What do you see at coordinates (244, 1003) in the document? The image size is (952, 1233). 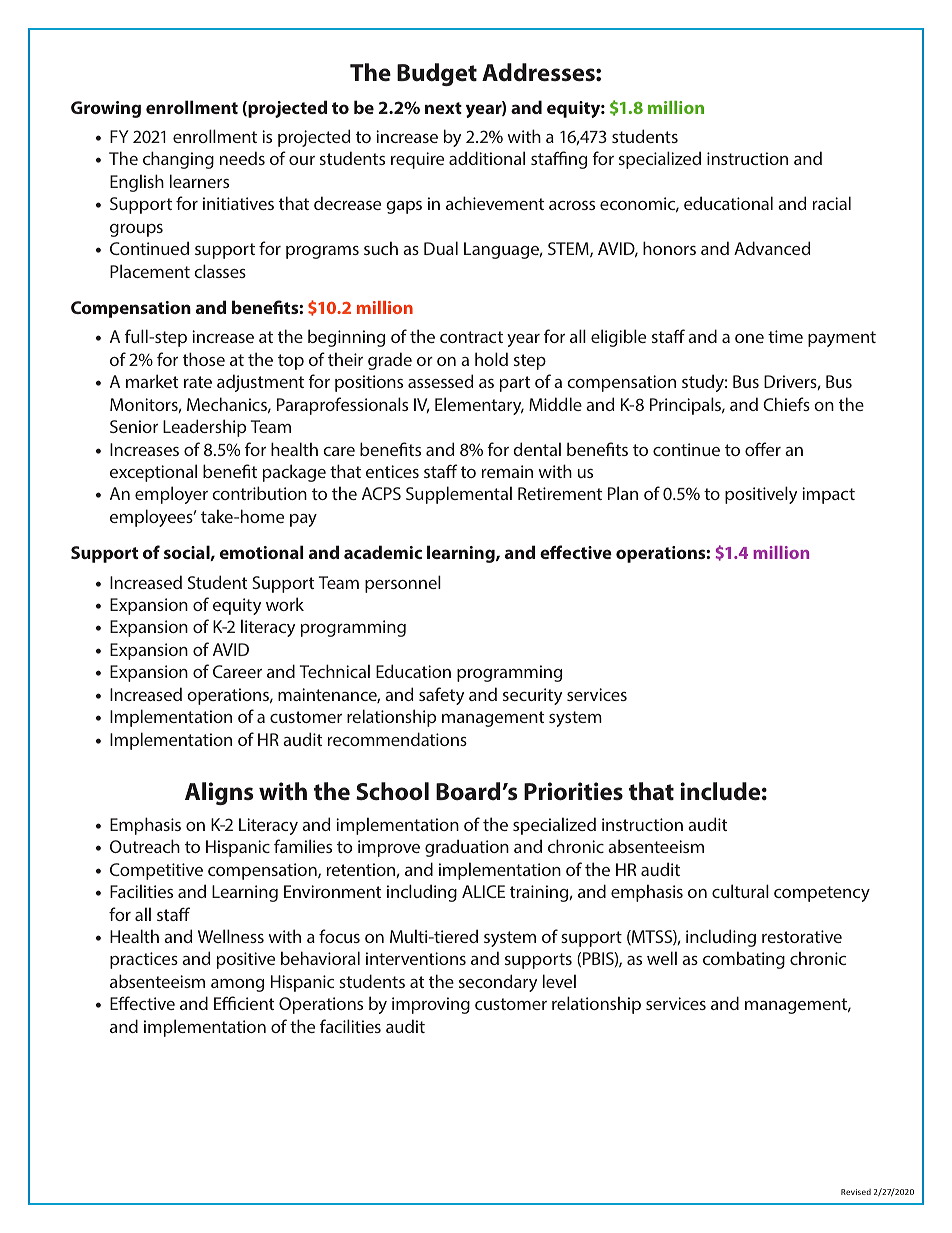 I see `Efficient` at bounding box center [244, 1003].
